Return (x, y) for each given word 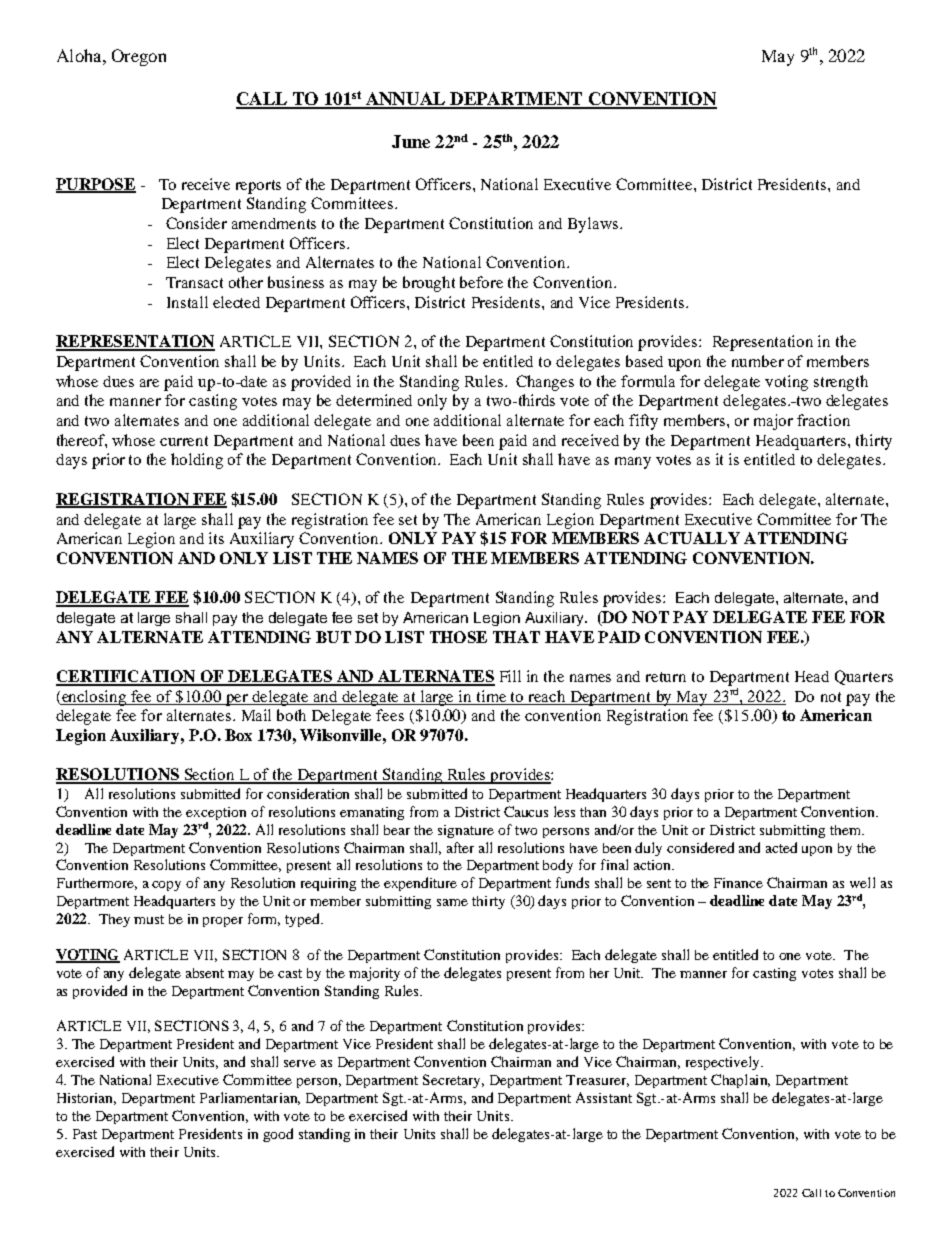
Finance (738, 883)
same (452, 902)
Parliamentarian (250, 1098)
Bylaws (594, 225)
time (491, 696)
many (633, 463)
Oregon (139, 57)
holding (197, 461)
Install (187, 302)
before (481, 282)
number (758, 361)
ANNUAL (405, 100)
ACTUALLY (692, 538)
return (666, 677)
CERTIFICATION (127, 677)
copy (166, 886)
